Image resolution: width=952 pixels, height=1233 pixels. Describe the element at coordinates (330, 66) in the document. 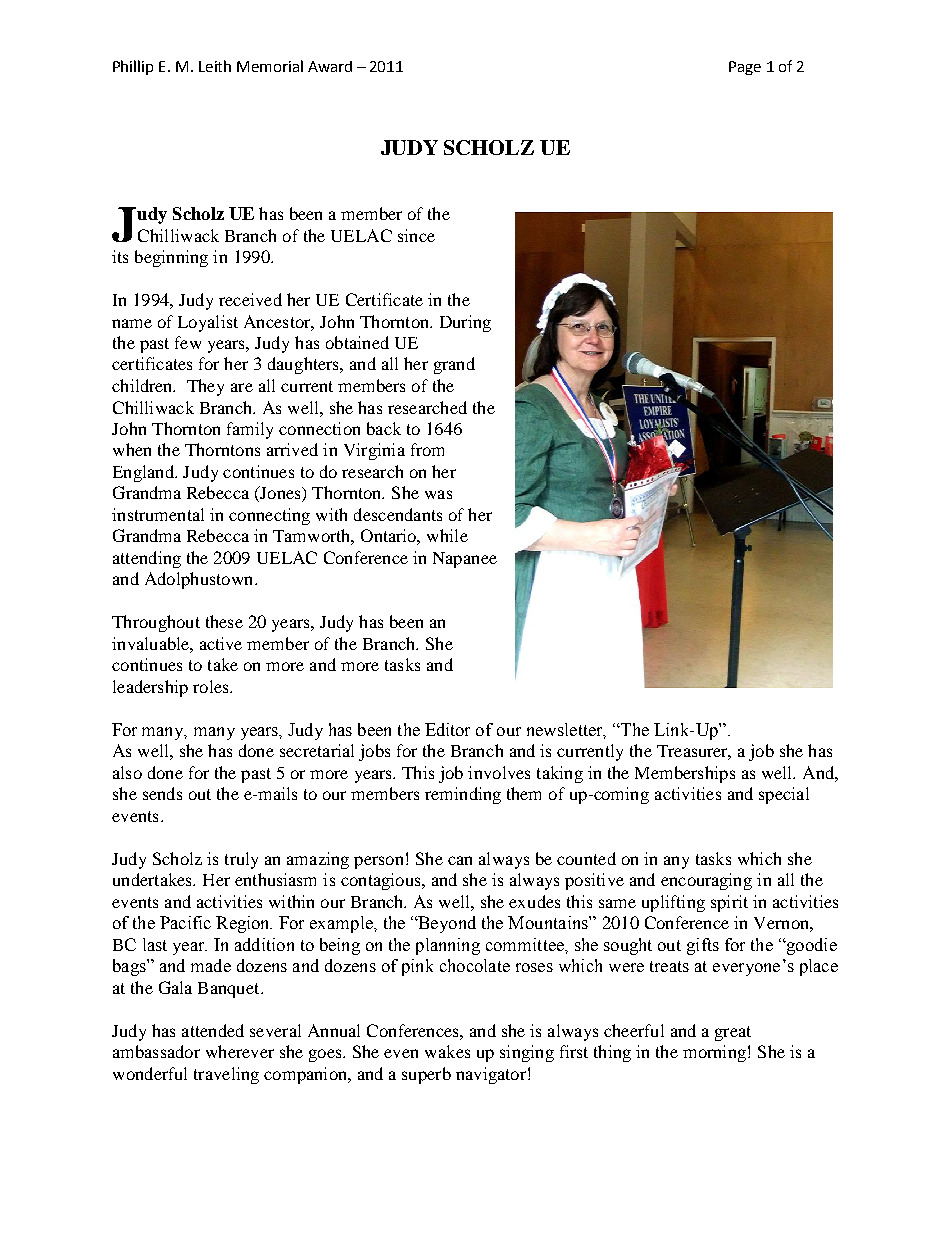

I see `Award` at that location.
